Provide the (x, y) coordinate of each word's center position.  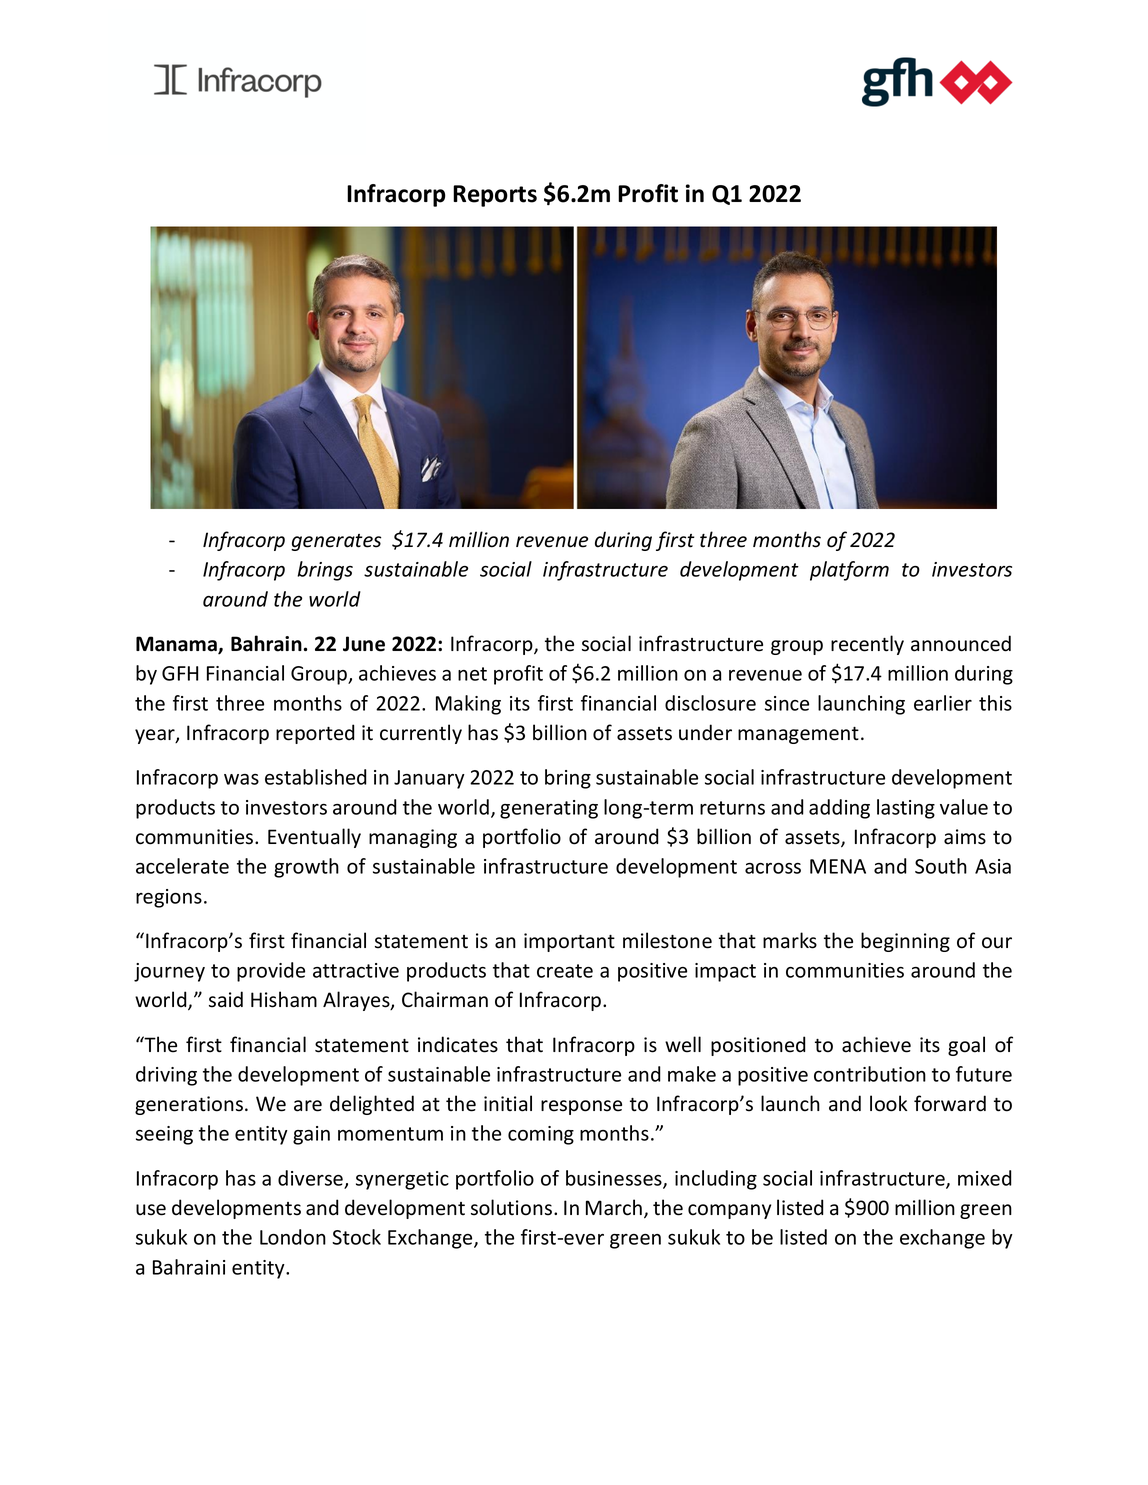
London (293, 1237)
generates (336, 542)
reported (315, 734)
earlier (943, 703)
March (614, 1207)
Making (468, 705)
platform (849, 571)
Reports (495, 196)
